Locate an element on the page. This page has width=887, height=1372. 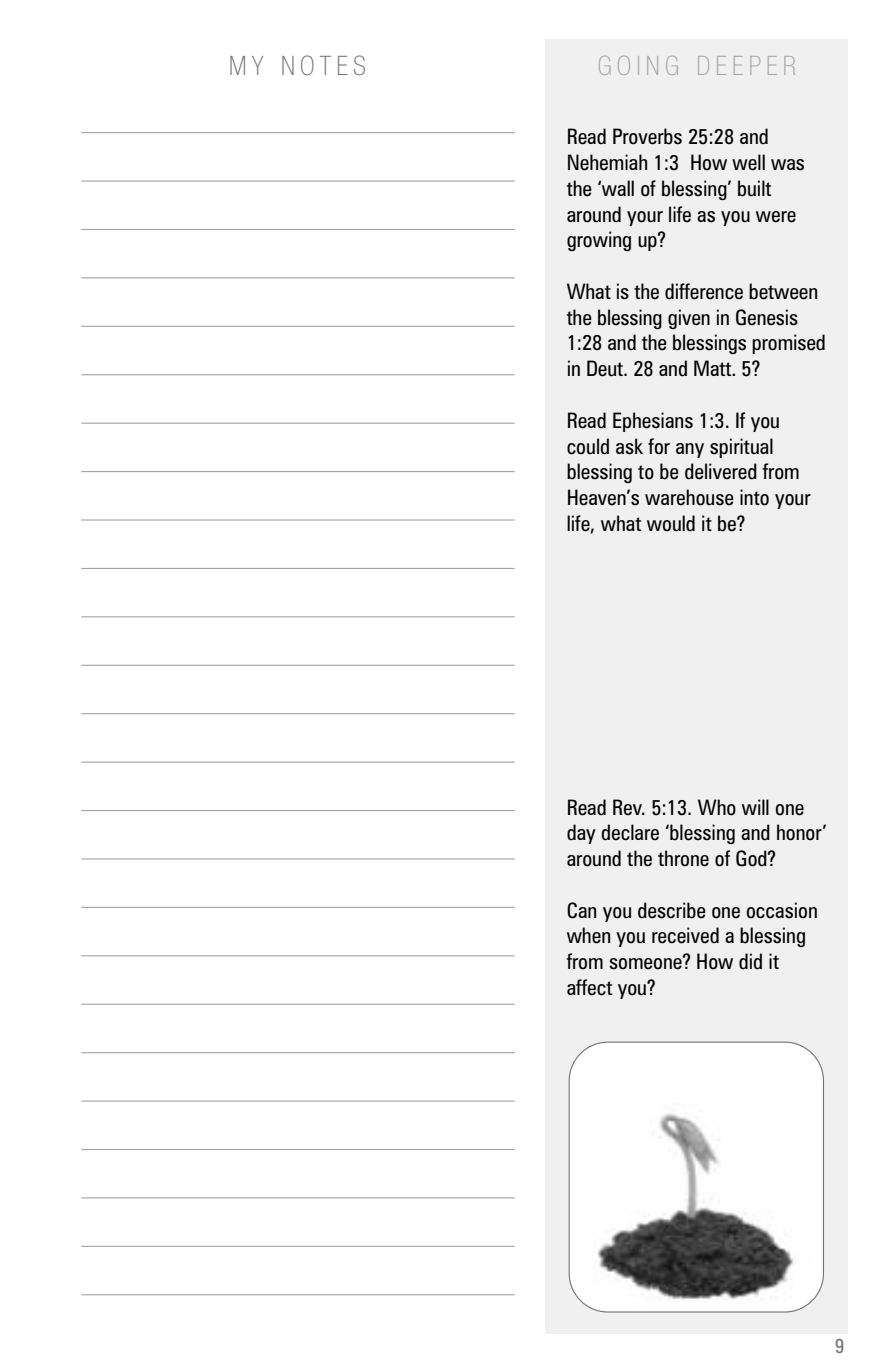
NOTES is located at coordinates (323, 65).
